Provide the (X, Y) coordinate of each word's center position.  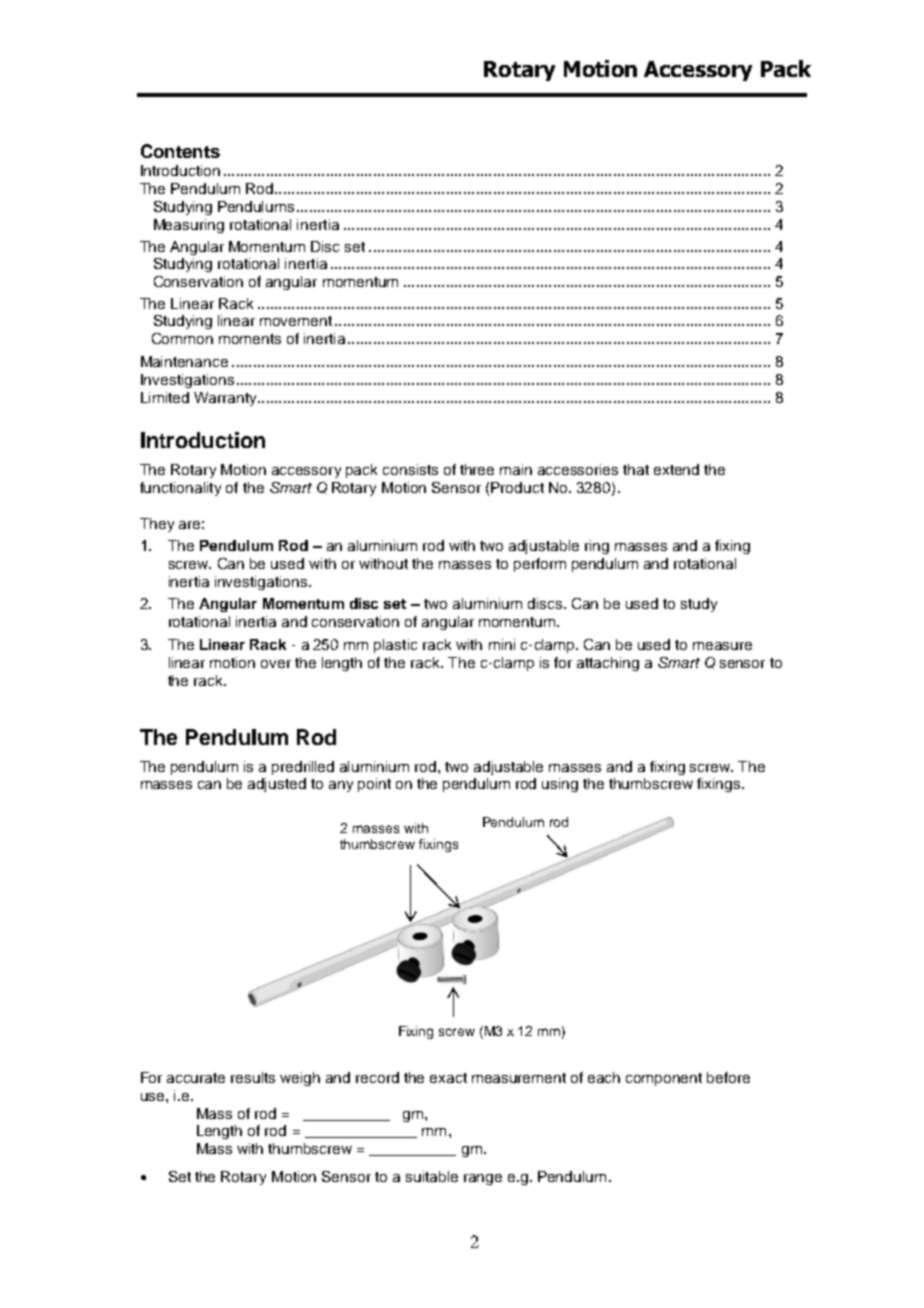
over (276, 664)
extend (676, 469)
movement (296, 321)
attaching (608, 664)
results (253, 1077)
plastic (395, 646)
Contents (180, 151)
